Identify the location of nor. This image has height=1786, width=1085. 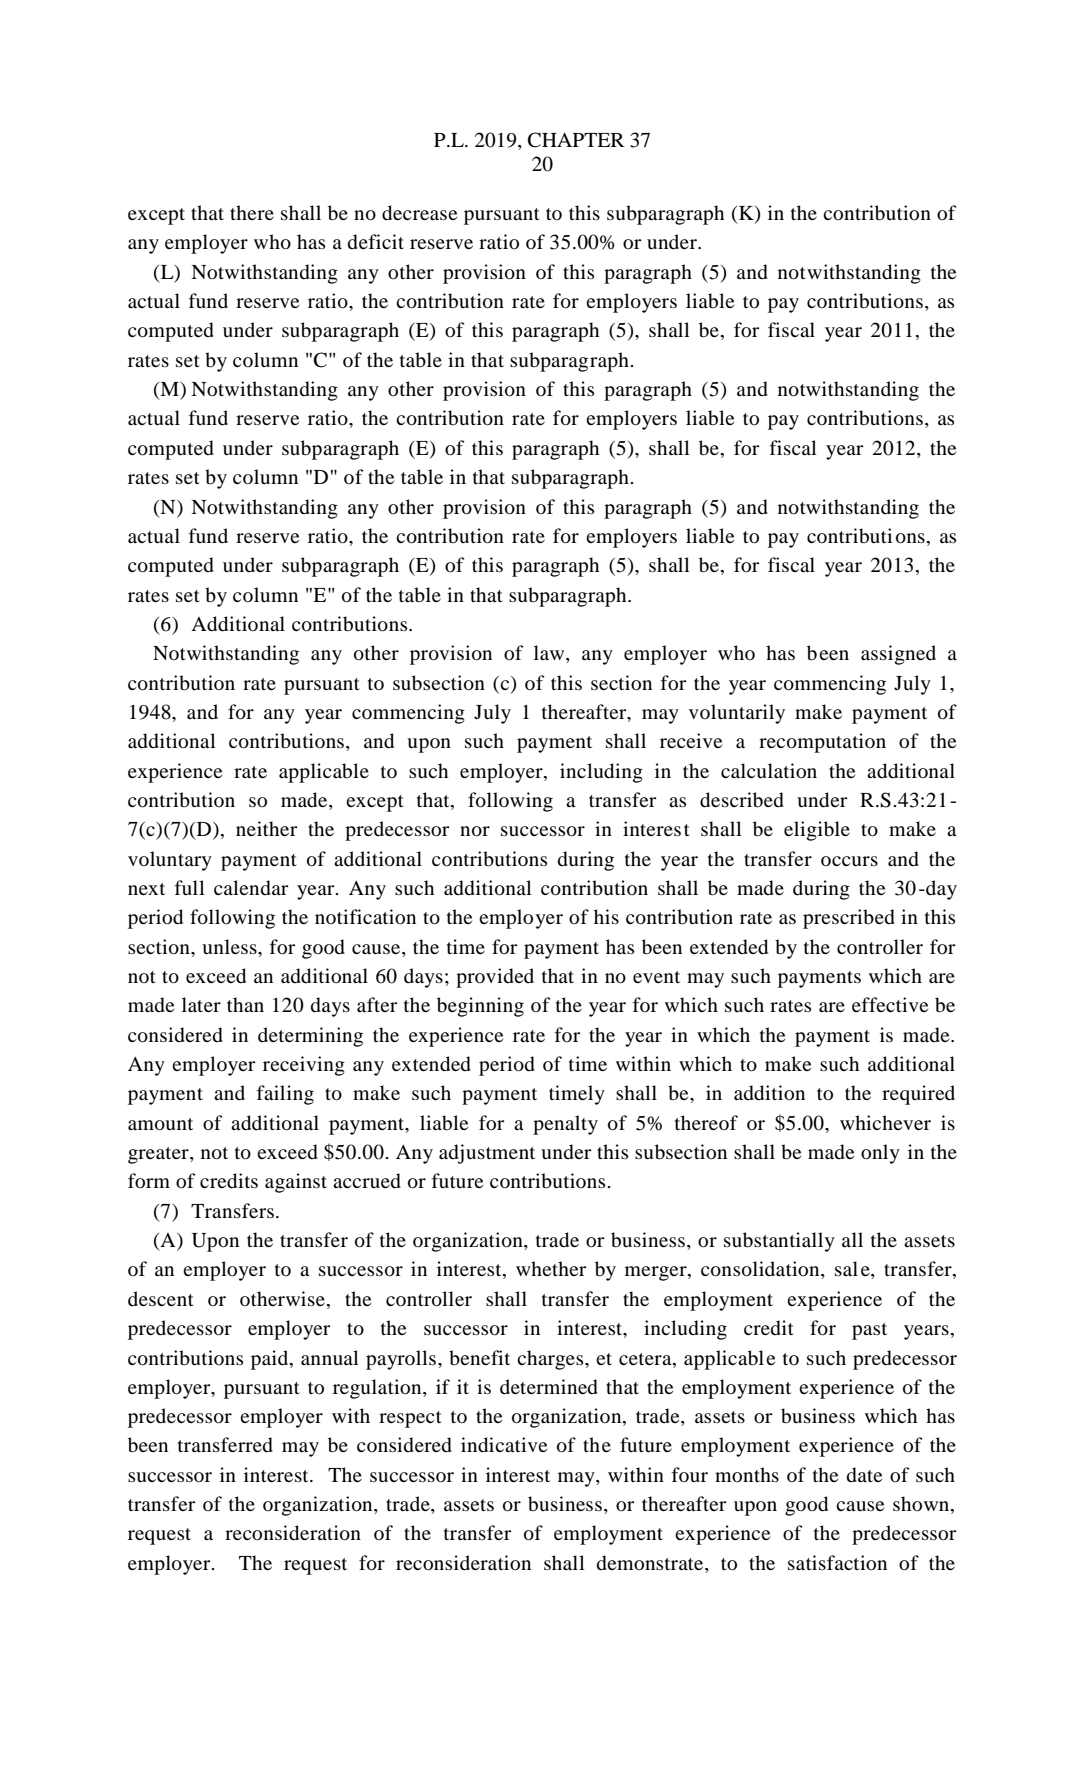
(475, 831).
